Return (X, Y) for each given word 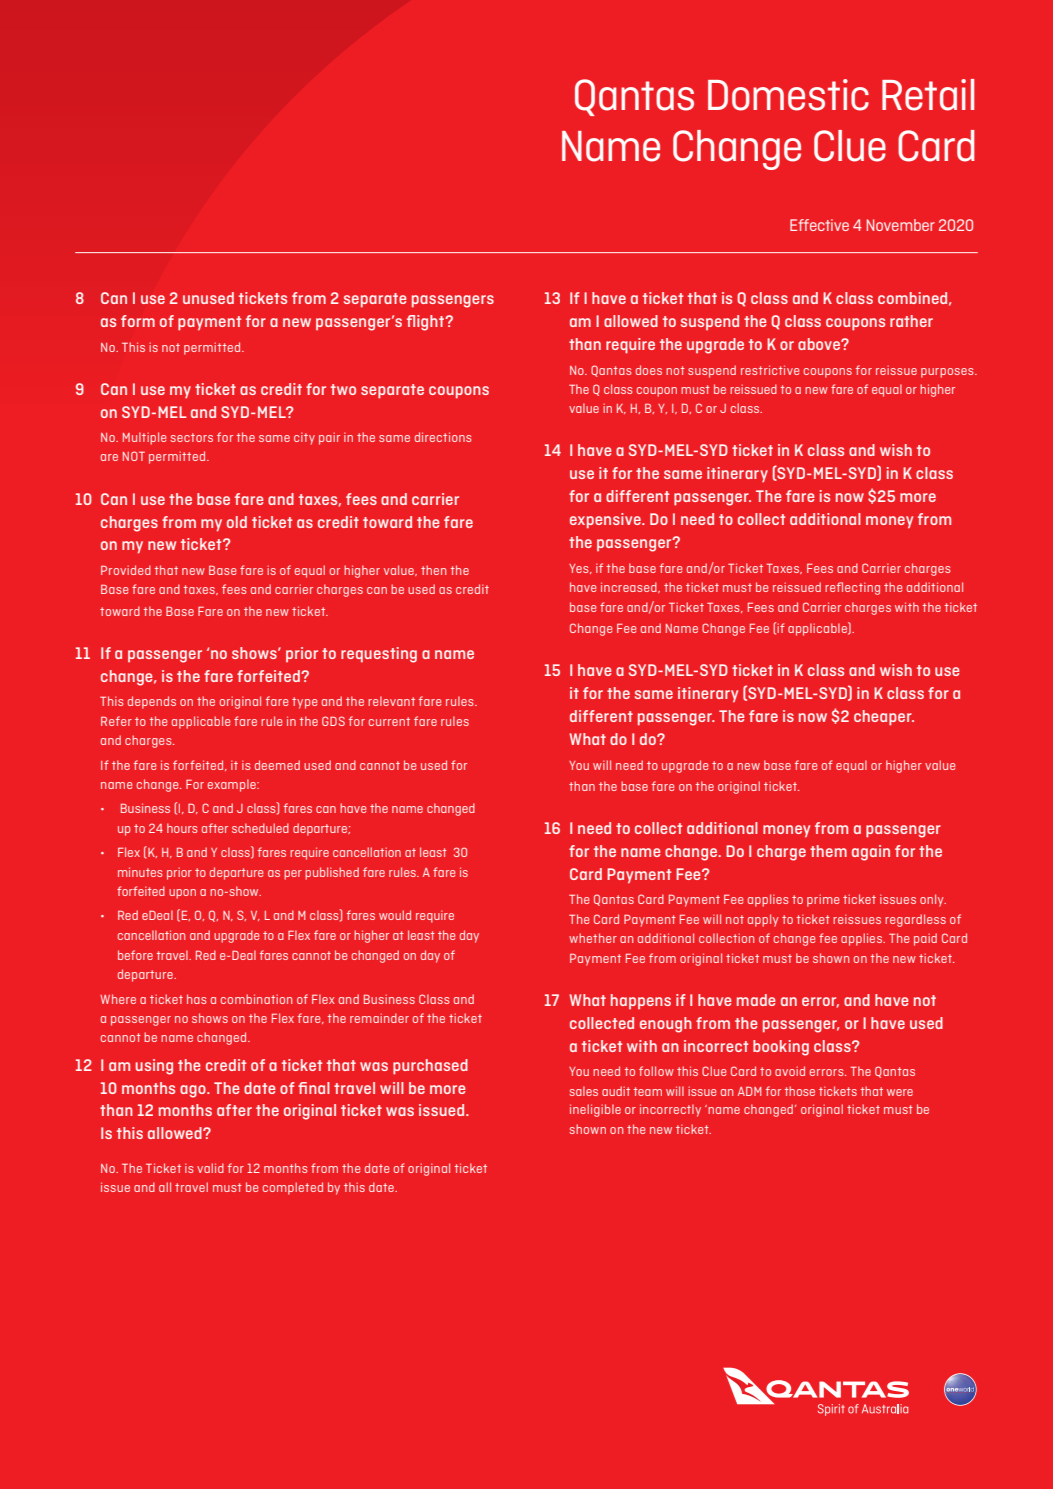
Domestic (788, 95)
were (900, 1092)
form (138, 321)
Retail (928, 95)
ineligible (595, 1110)
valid (210, 1168)
